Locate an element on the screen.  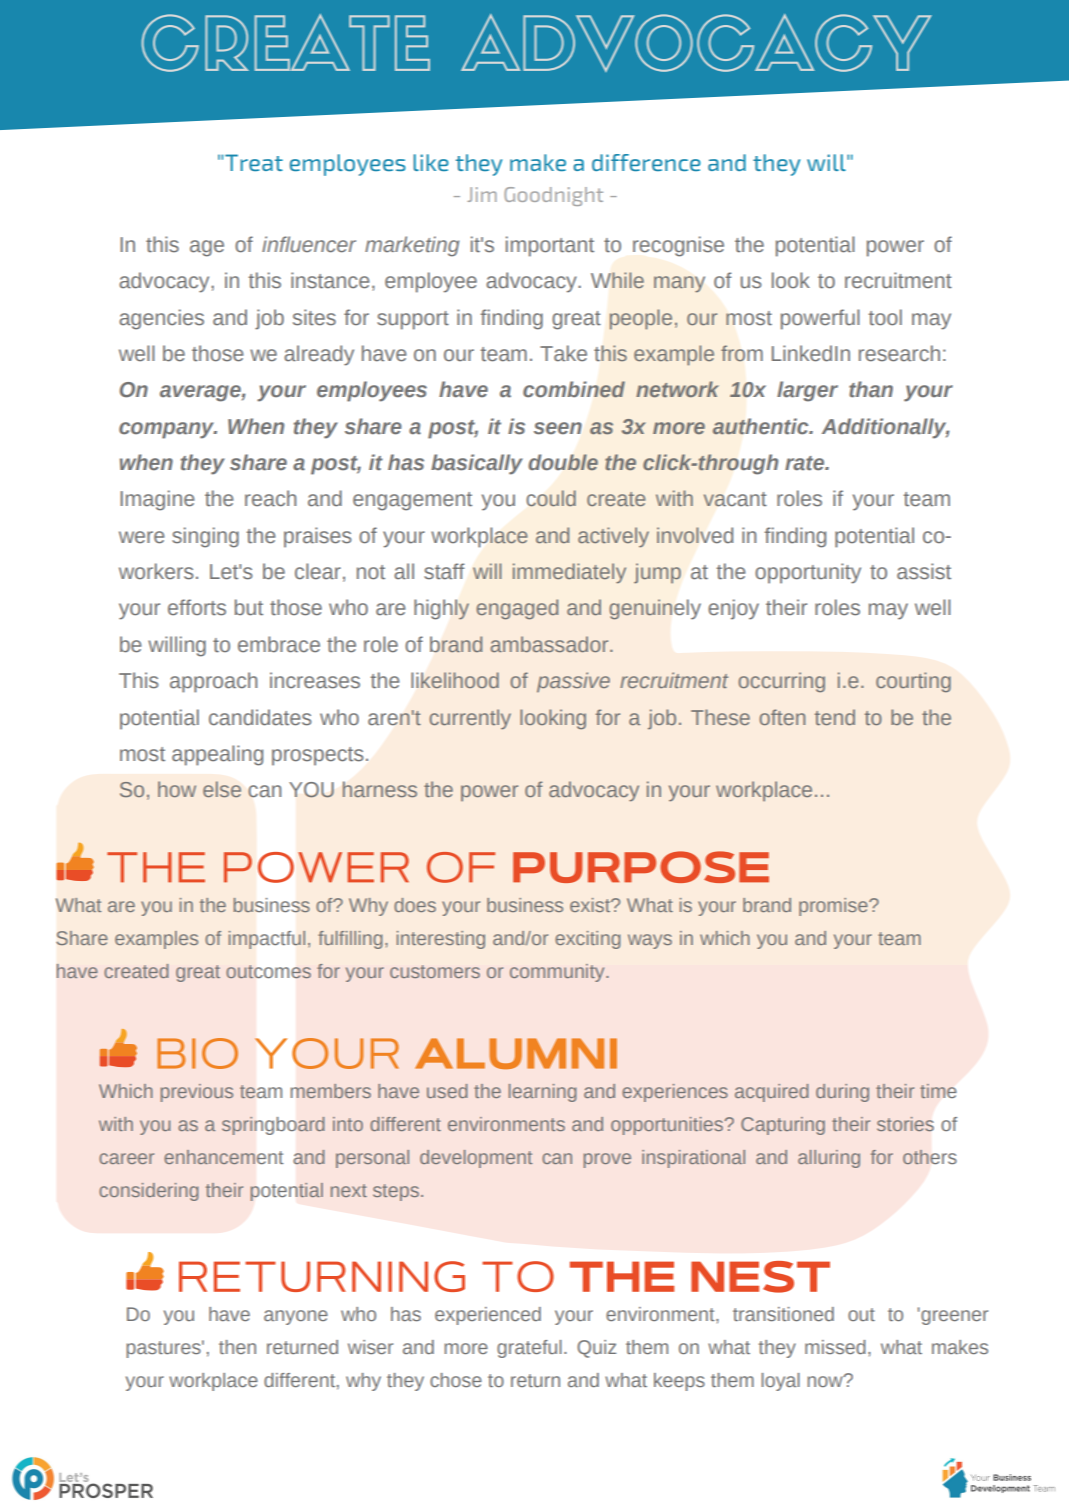
community is located at coordinates (558, 973).
